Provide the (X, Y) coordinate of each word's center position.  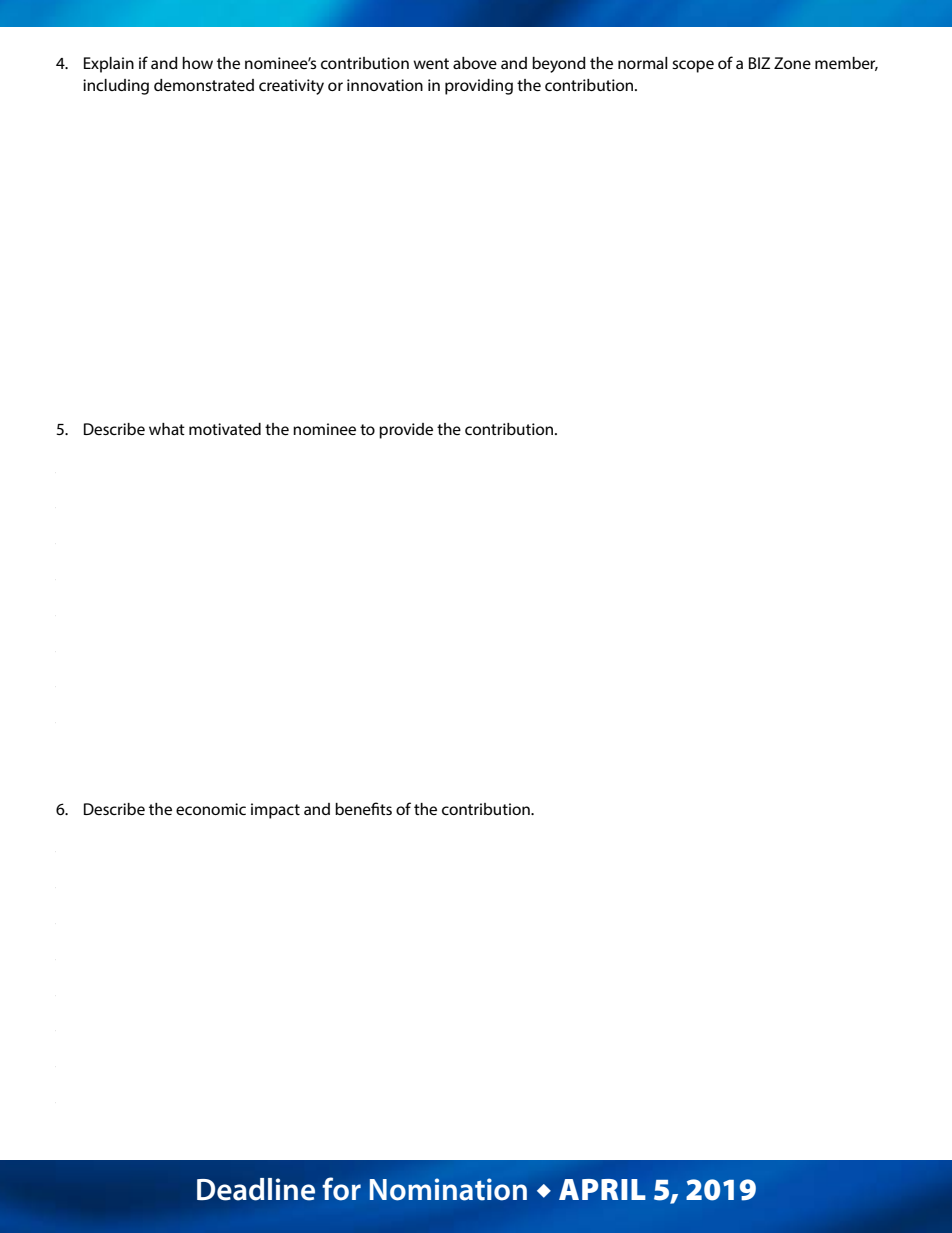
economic (211, 809)
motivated (225, 429)
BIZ (759, 63)
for (341, 1189)
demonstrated (204, 85)
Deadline (256, 1189)
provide (406, 431)
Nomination (448, 1189)
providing (479, 87)
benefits (363, 808)
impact (275, 811)
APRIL (602, 1189)
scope (693, 66)
